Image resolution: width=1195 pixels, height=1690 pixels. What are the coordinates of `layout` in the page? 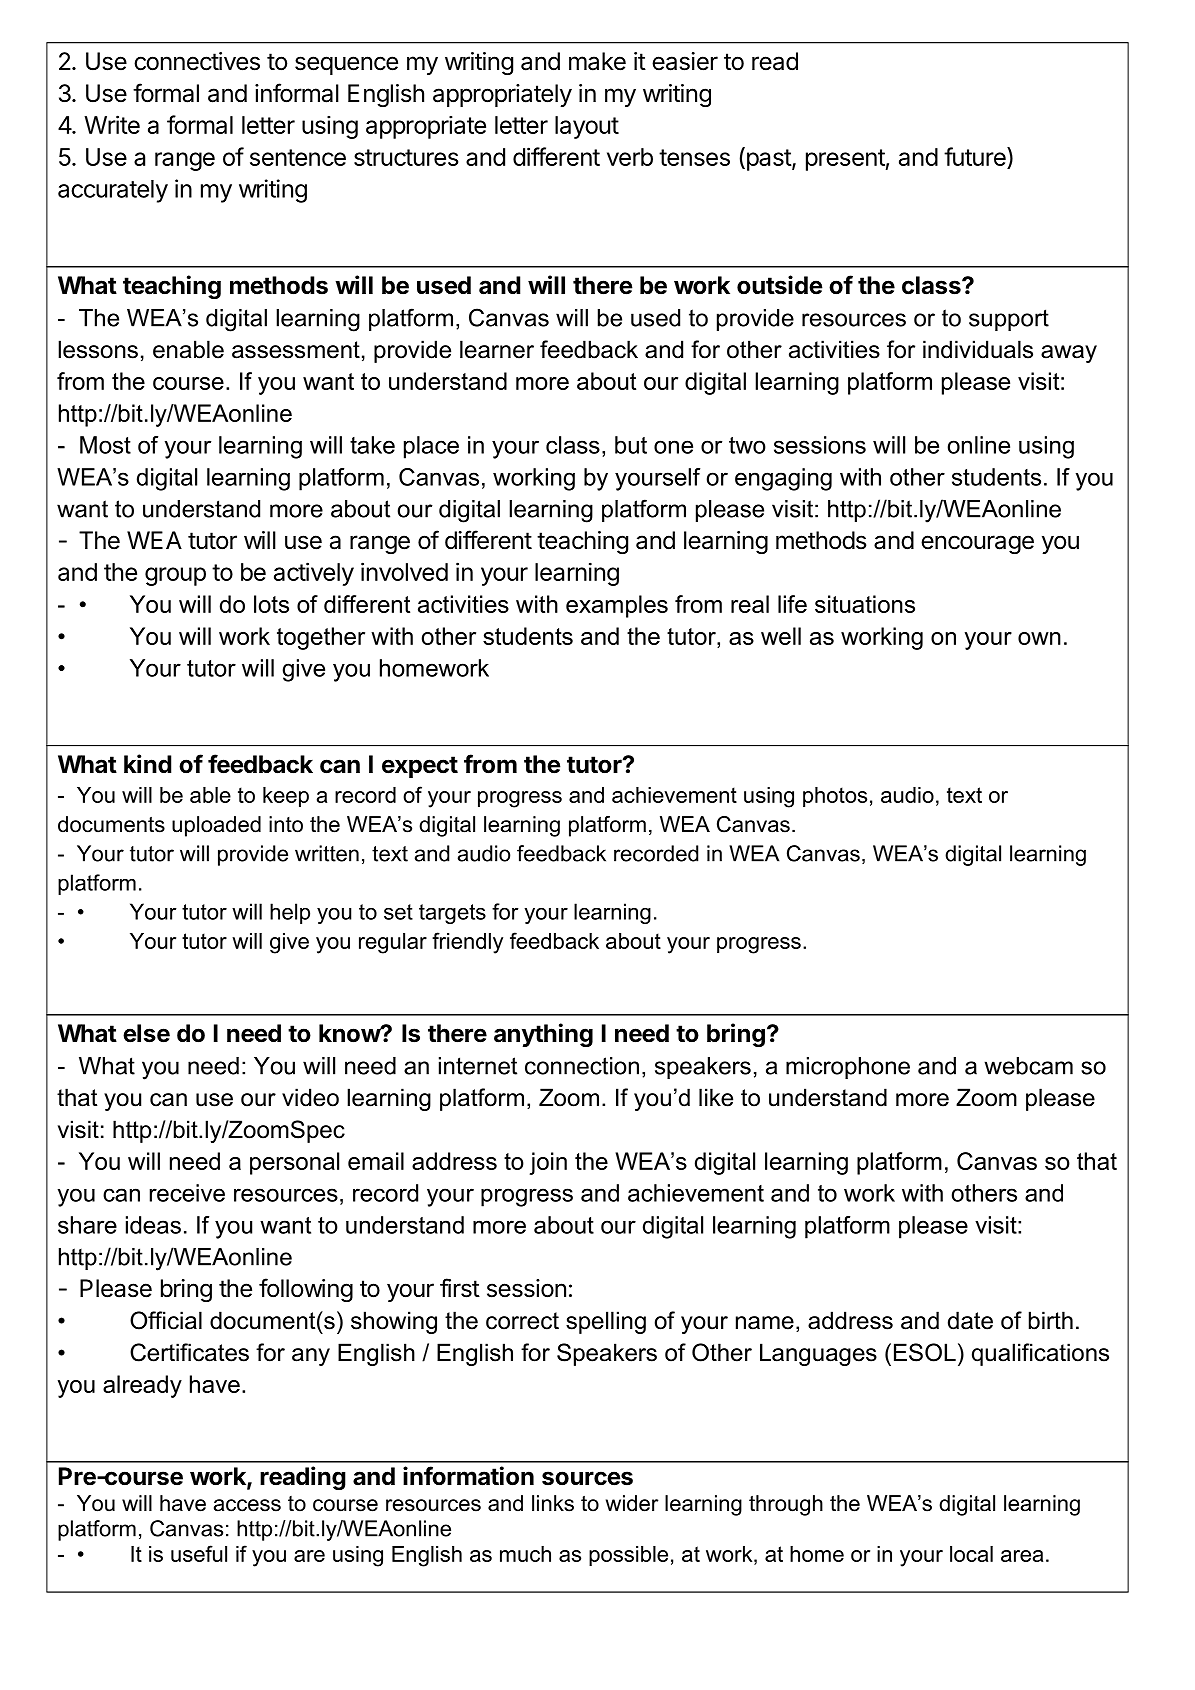 It's located at (587, 127).
